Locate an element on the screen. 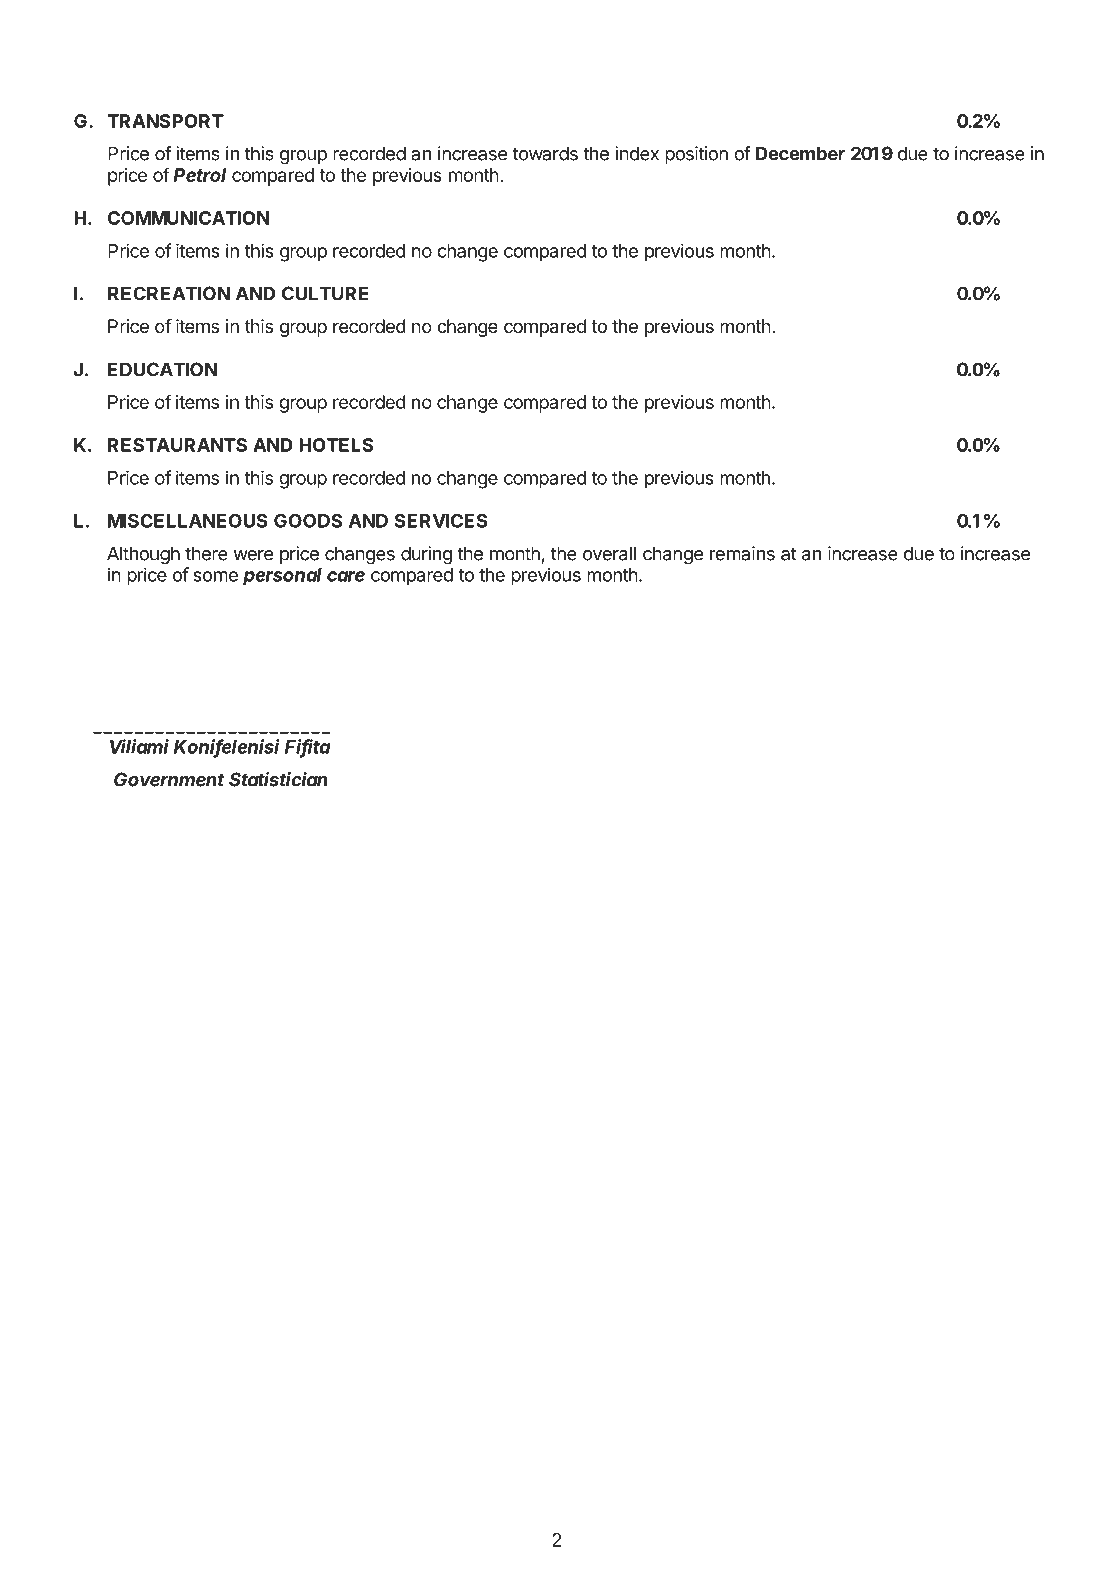  overall is located at coordinates (609, 553).
